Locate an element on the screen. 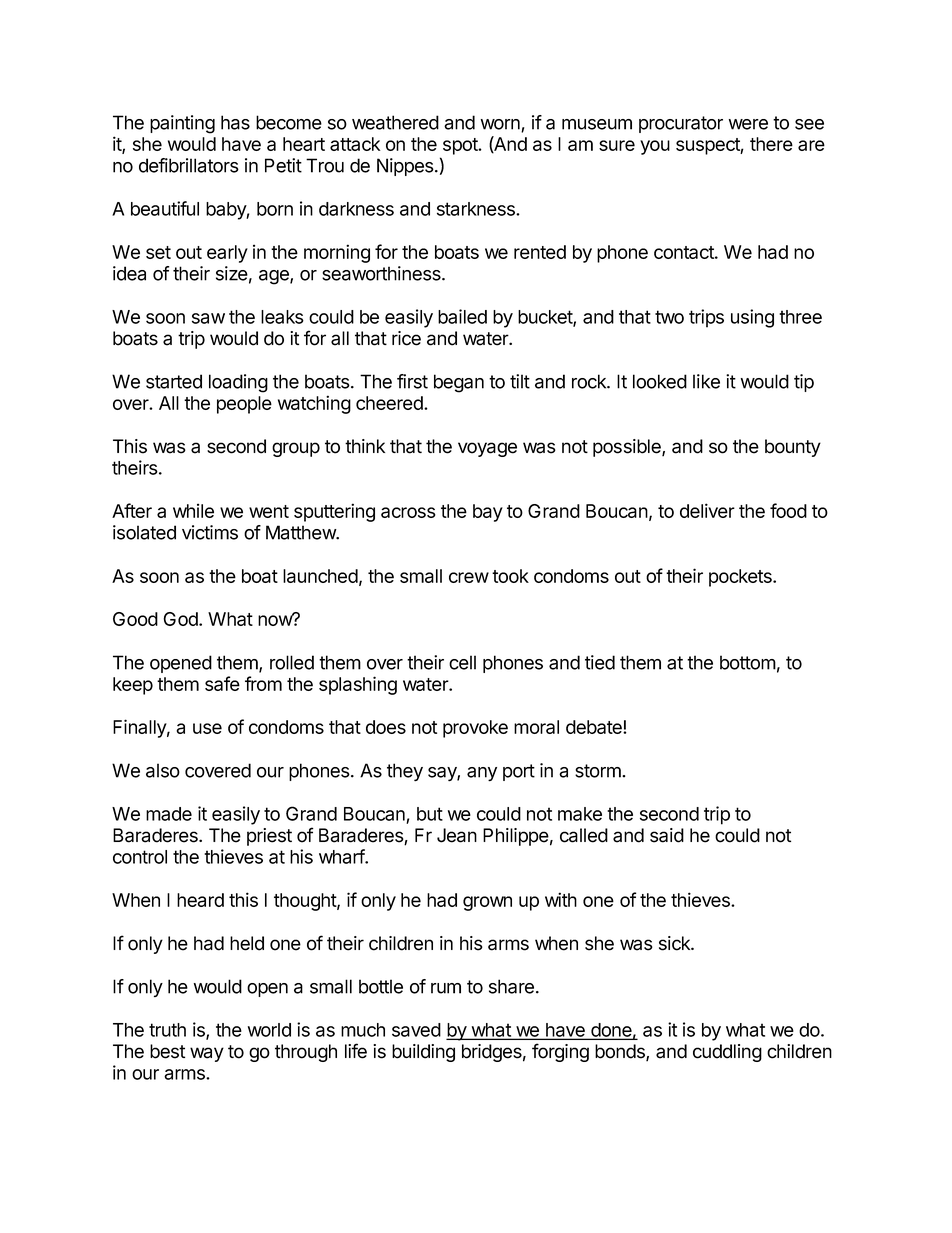 This screenshot has height=1233, width=952. crew is located at coordinates (469, 577).
